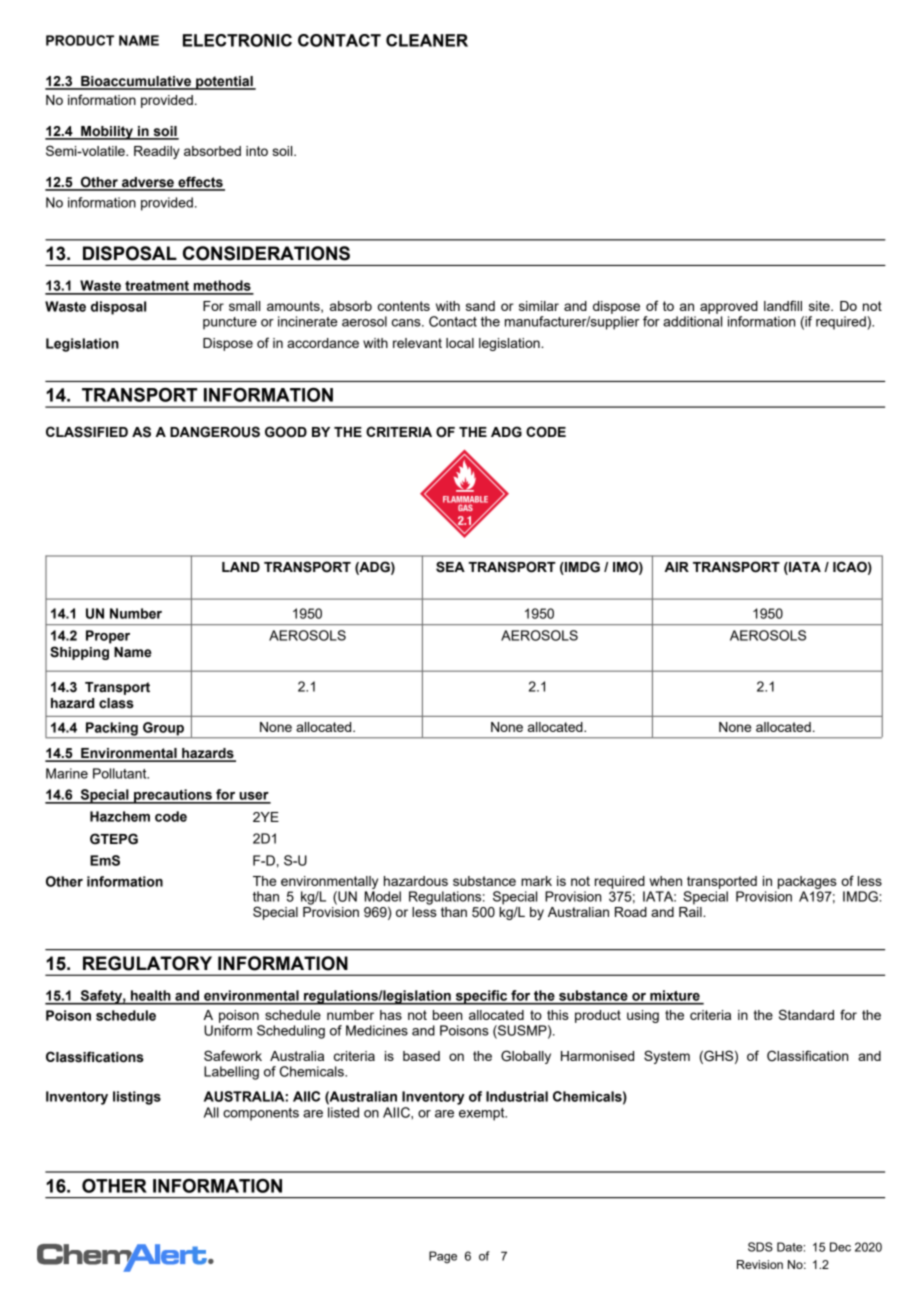 This screenshot has width=924, height=1308. I want to click on SDS, so click(760, 1247).
